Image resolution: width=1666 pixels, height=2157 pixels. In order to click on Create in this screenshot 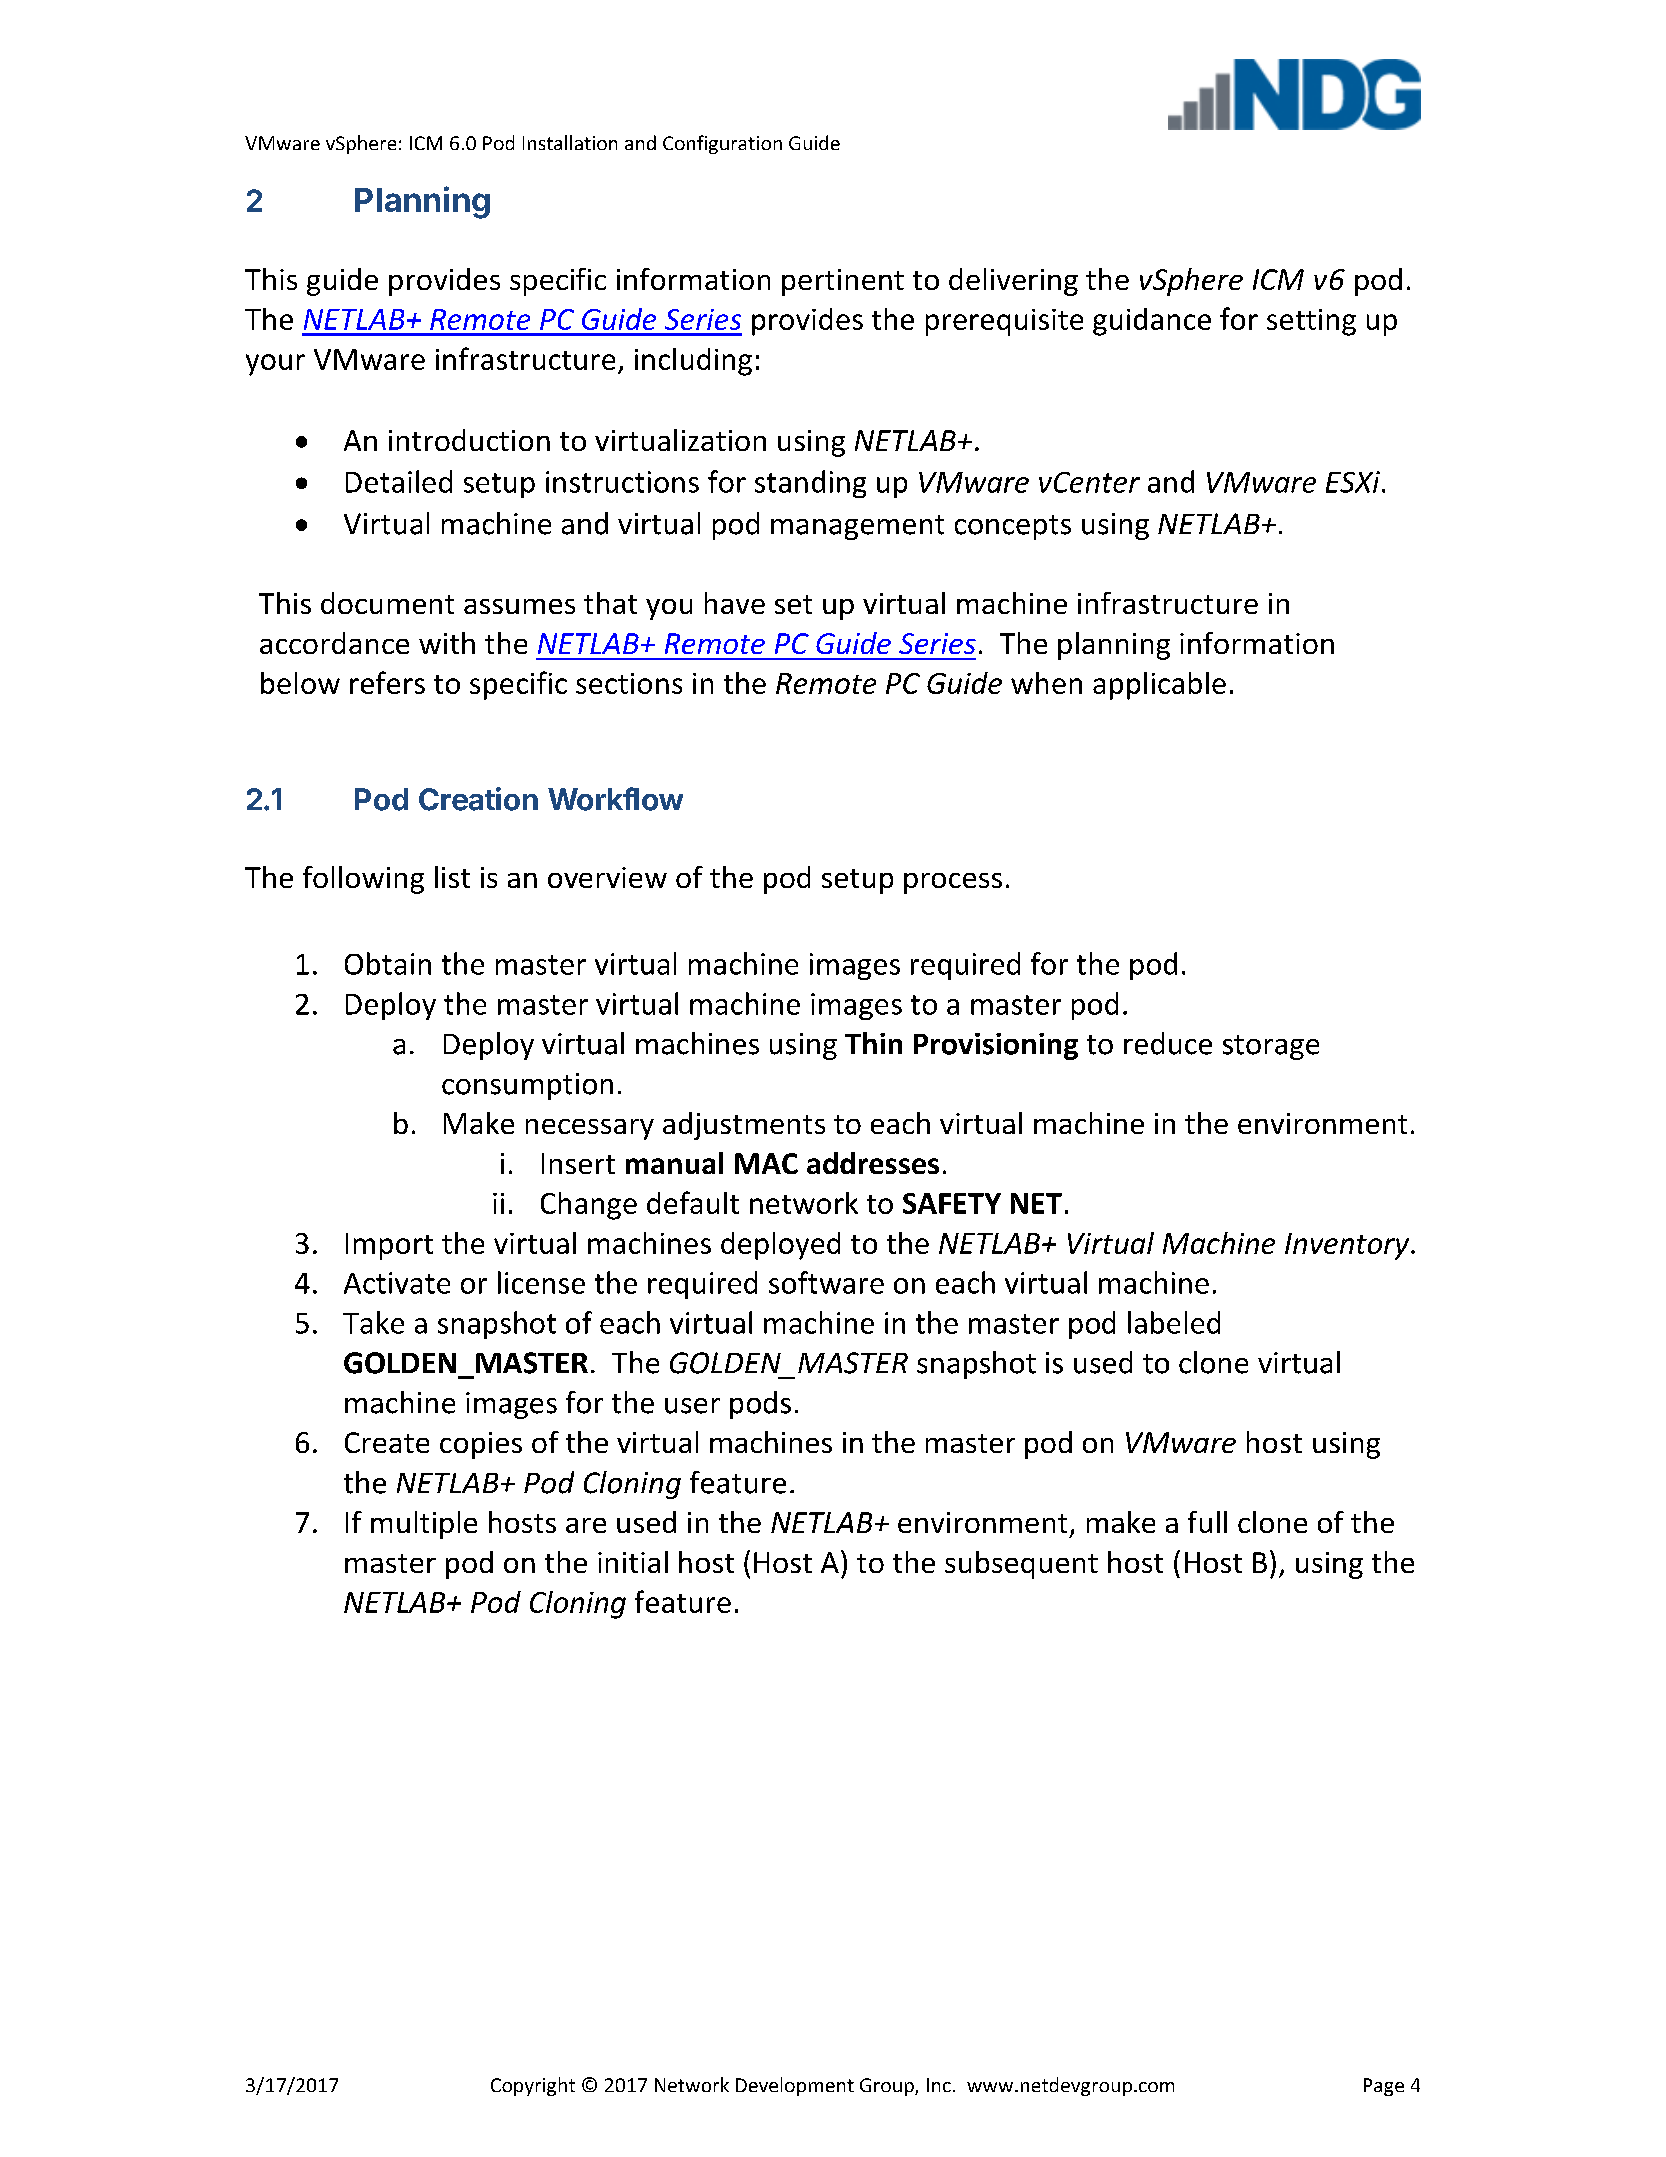, I will do `click(387, 1442)`.
